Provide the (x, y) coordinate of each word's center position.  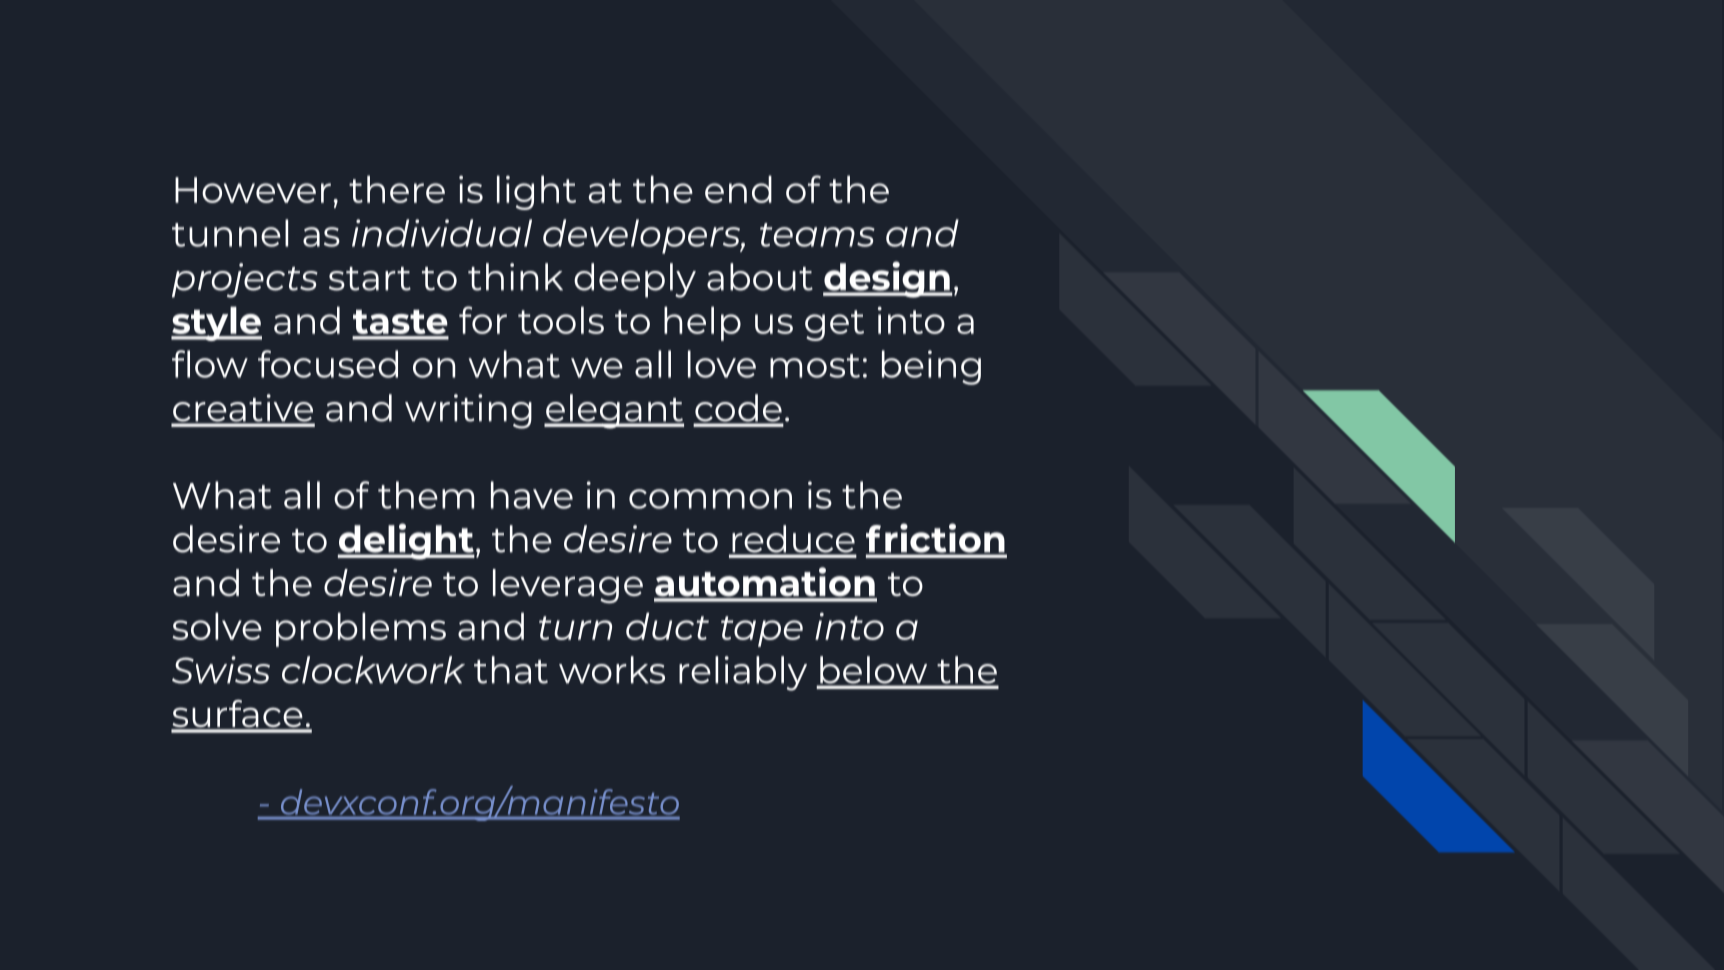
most (815, 366)
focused (328, 364)
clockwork (373, 670)
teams (817, 235)
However (253, 190)
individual (442, 233)
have (532, 495)
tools (561, 320)
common (710, 499)
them (426, 495)
